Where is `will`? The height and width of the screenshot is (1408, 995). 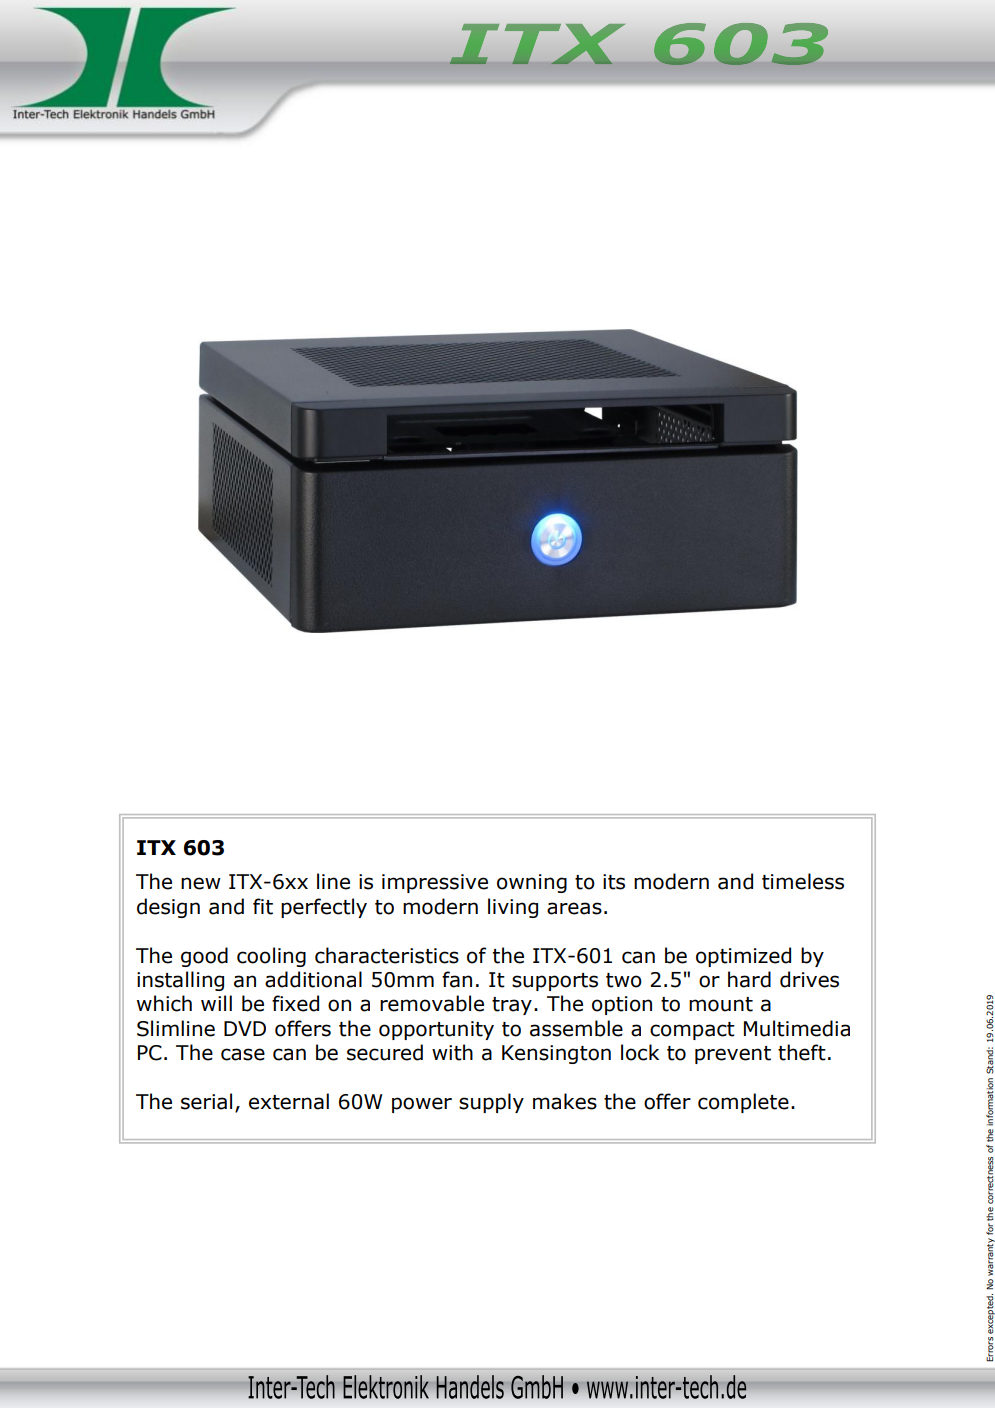
will is located at coordinates (216, 1003).
